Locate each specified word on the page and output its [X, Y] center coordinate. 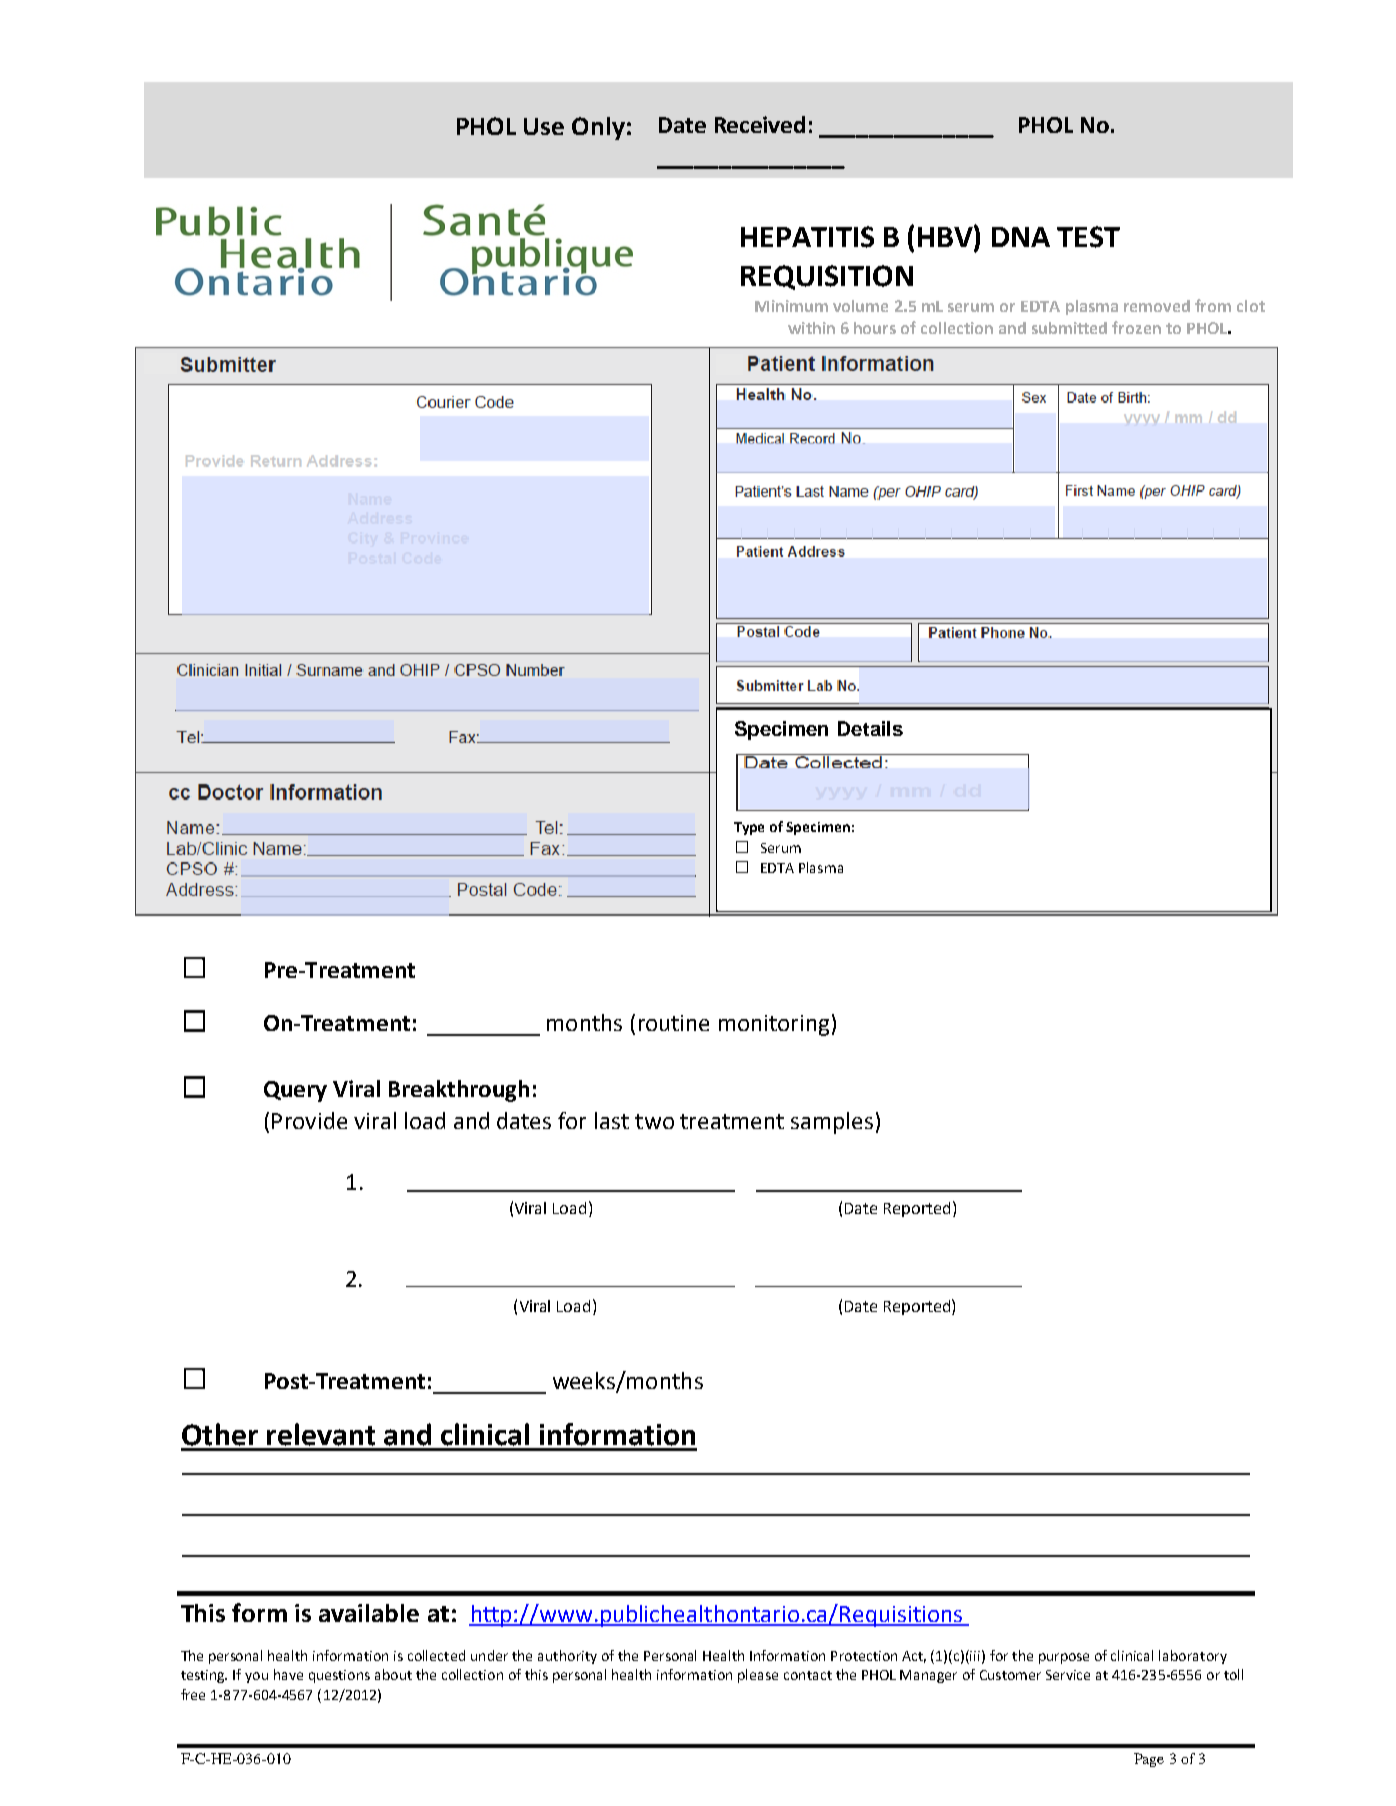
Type [749, 828]
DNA [1021, 237]
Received [760, 124]
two [654, 1121]
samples [832, 1123]
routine [674, 1023]
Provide [309, 1120]
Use [544, 126]
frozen [1136, 327]
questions [339, 1676]
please [758, 1676]
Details [870, 728]
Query [295, 1091]
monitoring [774, 1025]
